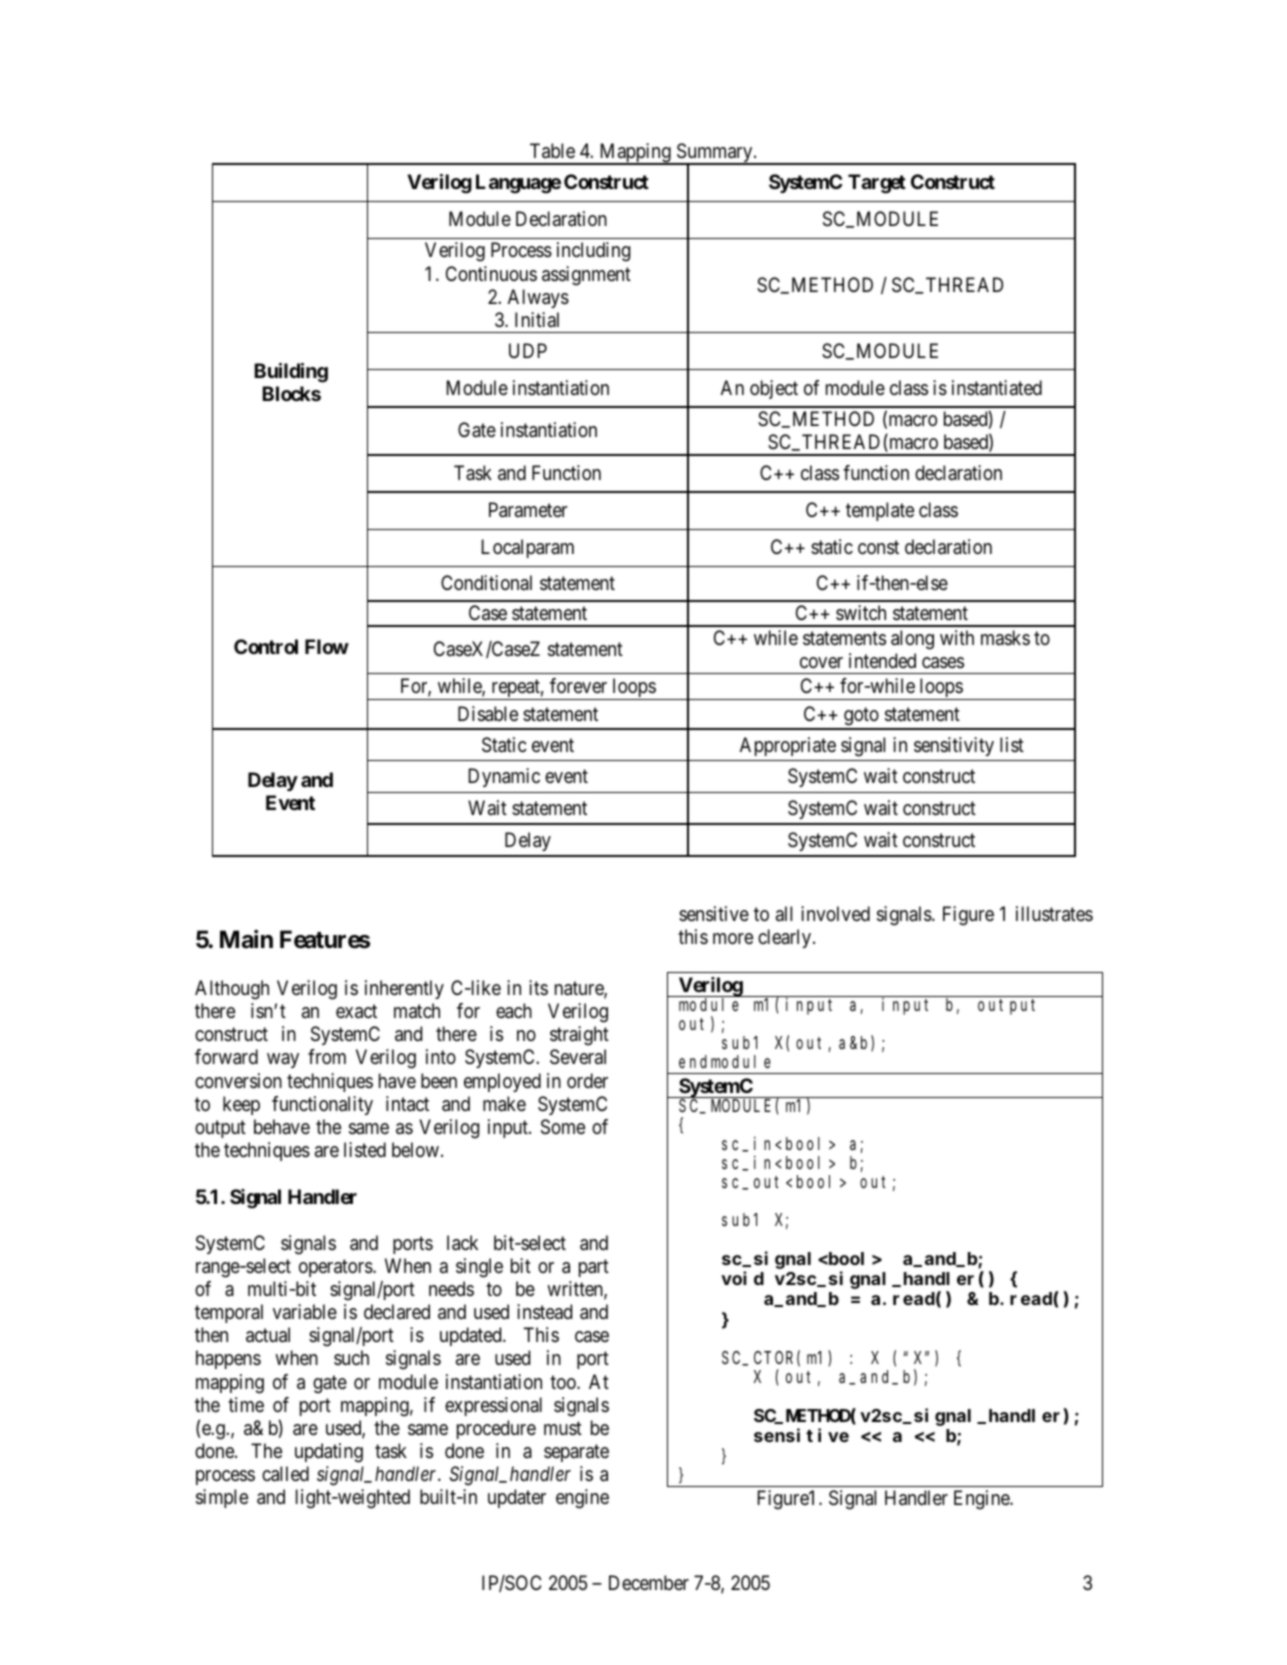 This screenshot has height=1665, width=1287. I want to click on including, so click(593, 252).
